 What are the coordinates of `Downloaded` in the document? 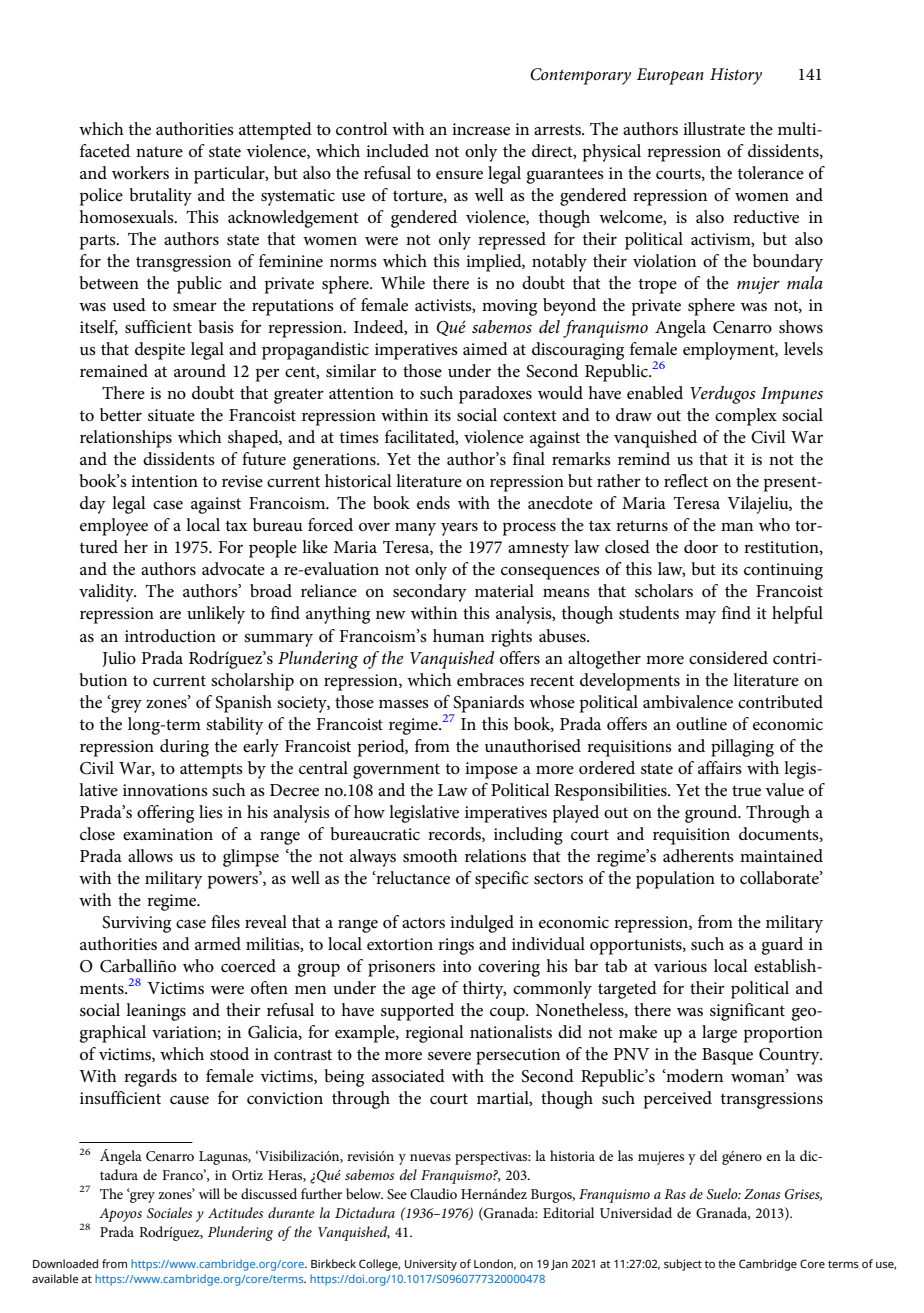 It's located at (65, 1263).
